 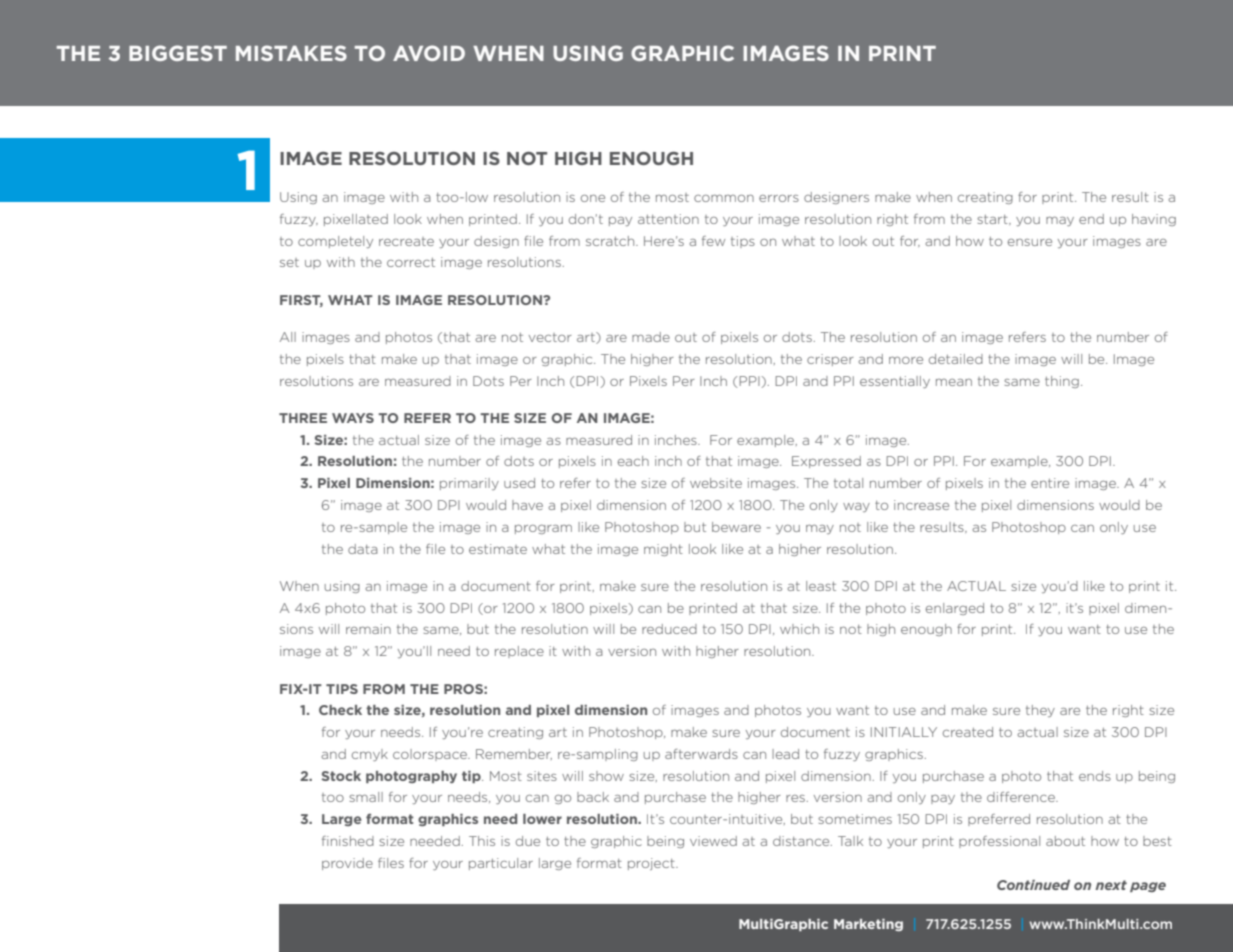 What do you see at coordinates (291, 53) in the screenshot?
I see `MISTAKES` at bounding box center [291, 53].
